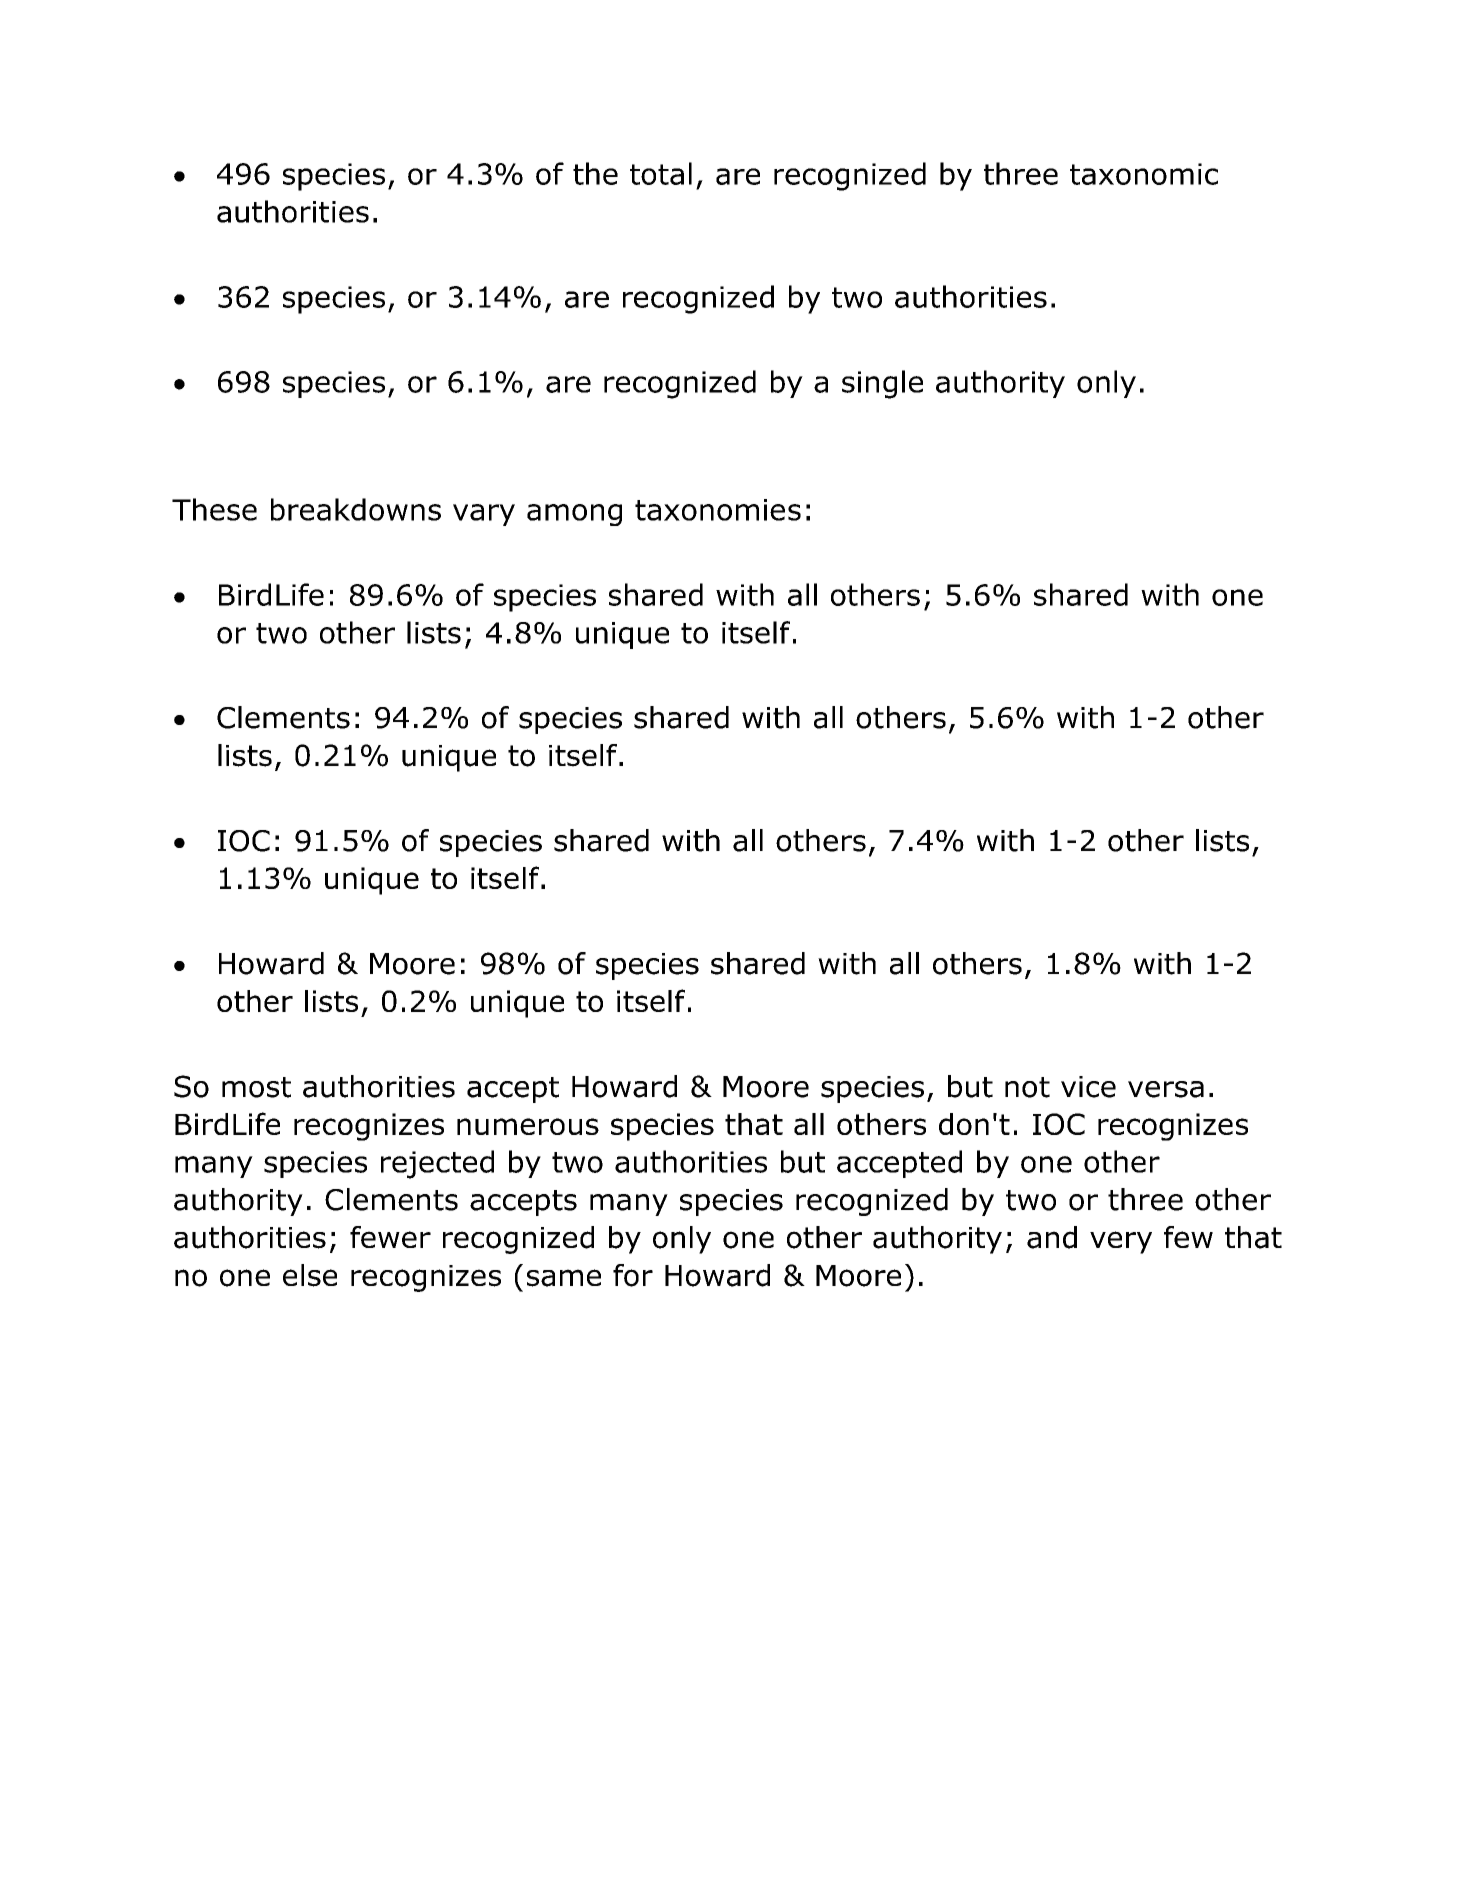 Image resolution: width=1468 pixels, height=1900 pixels. I want to click on breakdowns, so click(356, 509).
